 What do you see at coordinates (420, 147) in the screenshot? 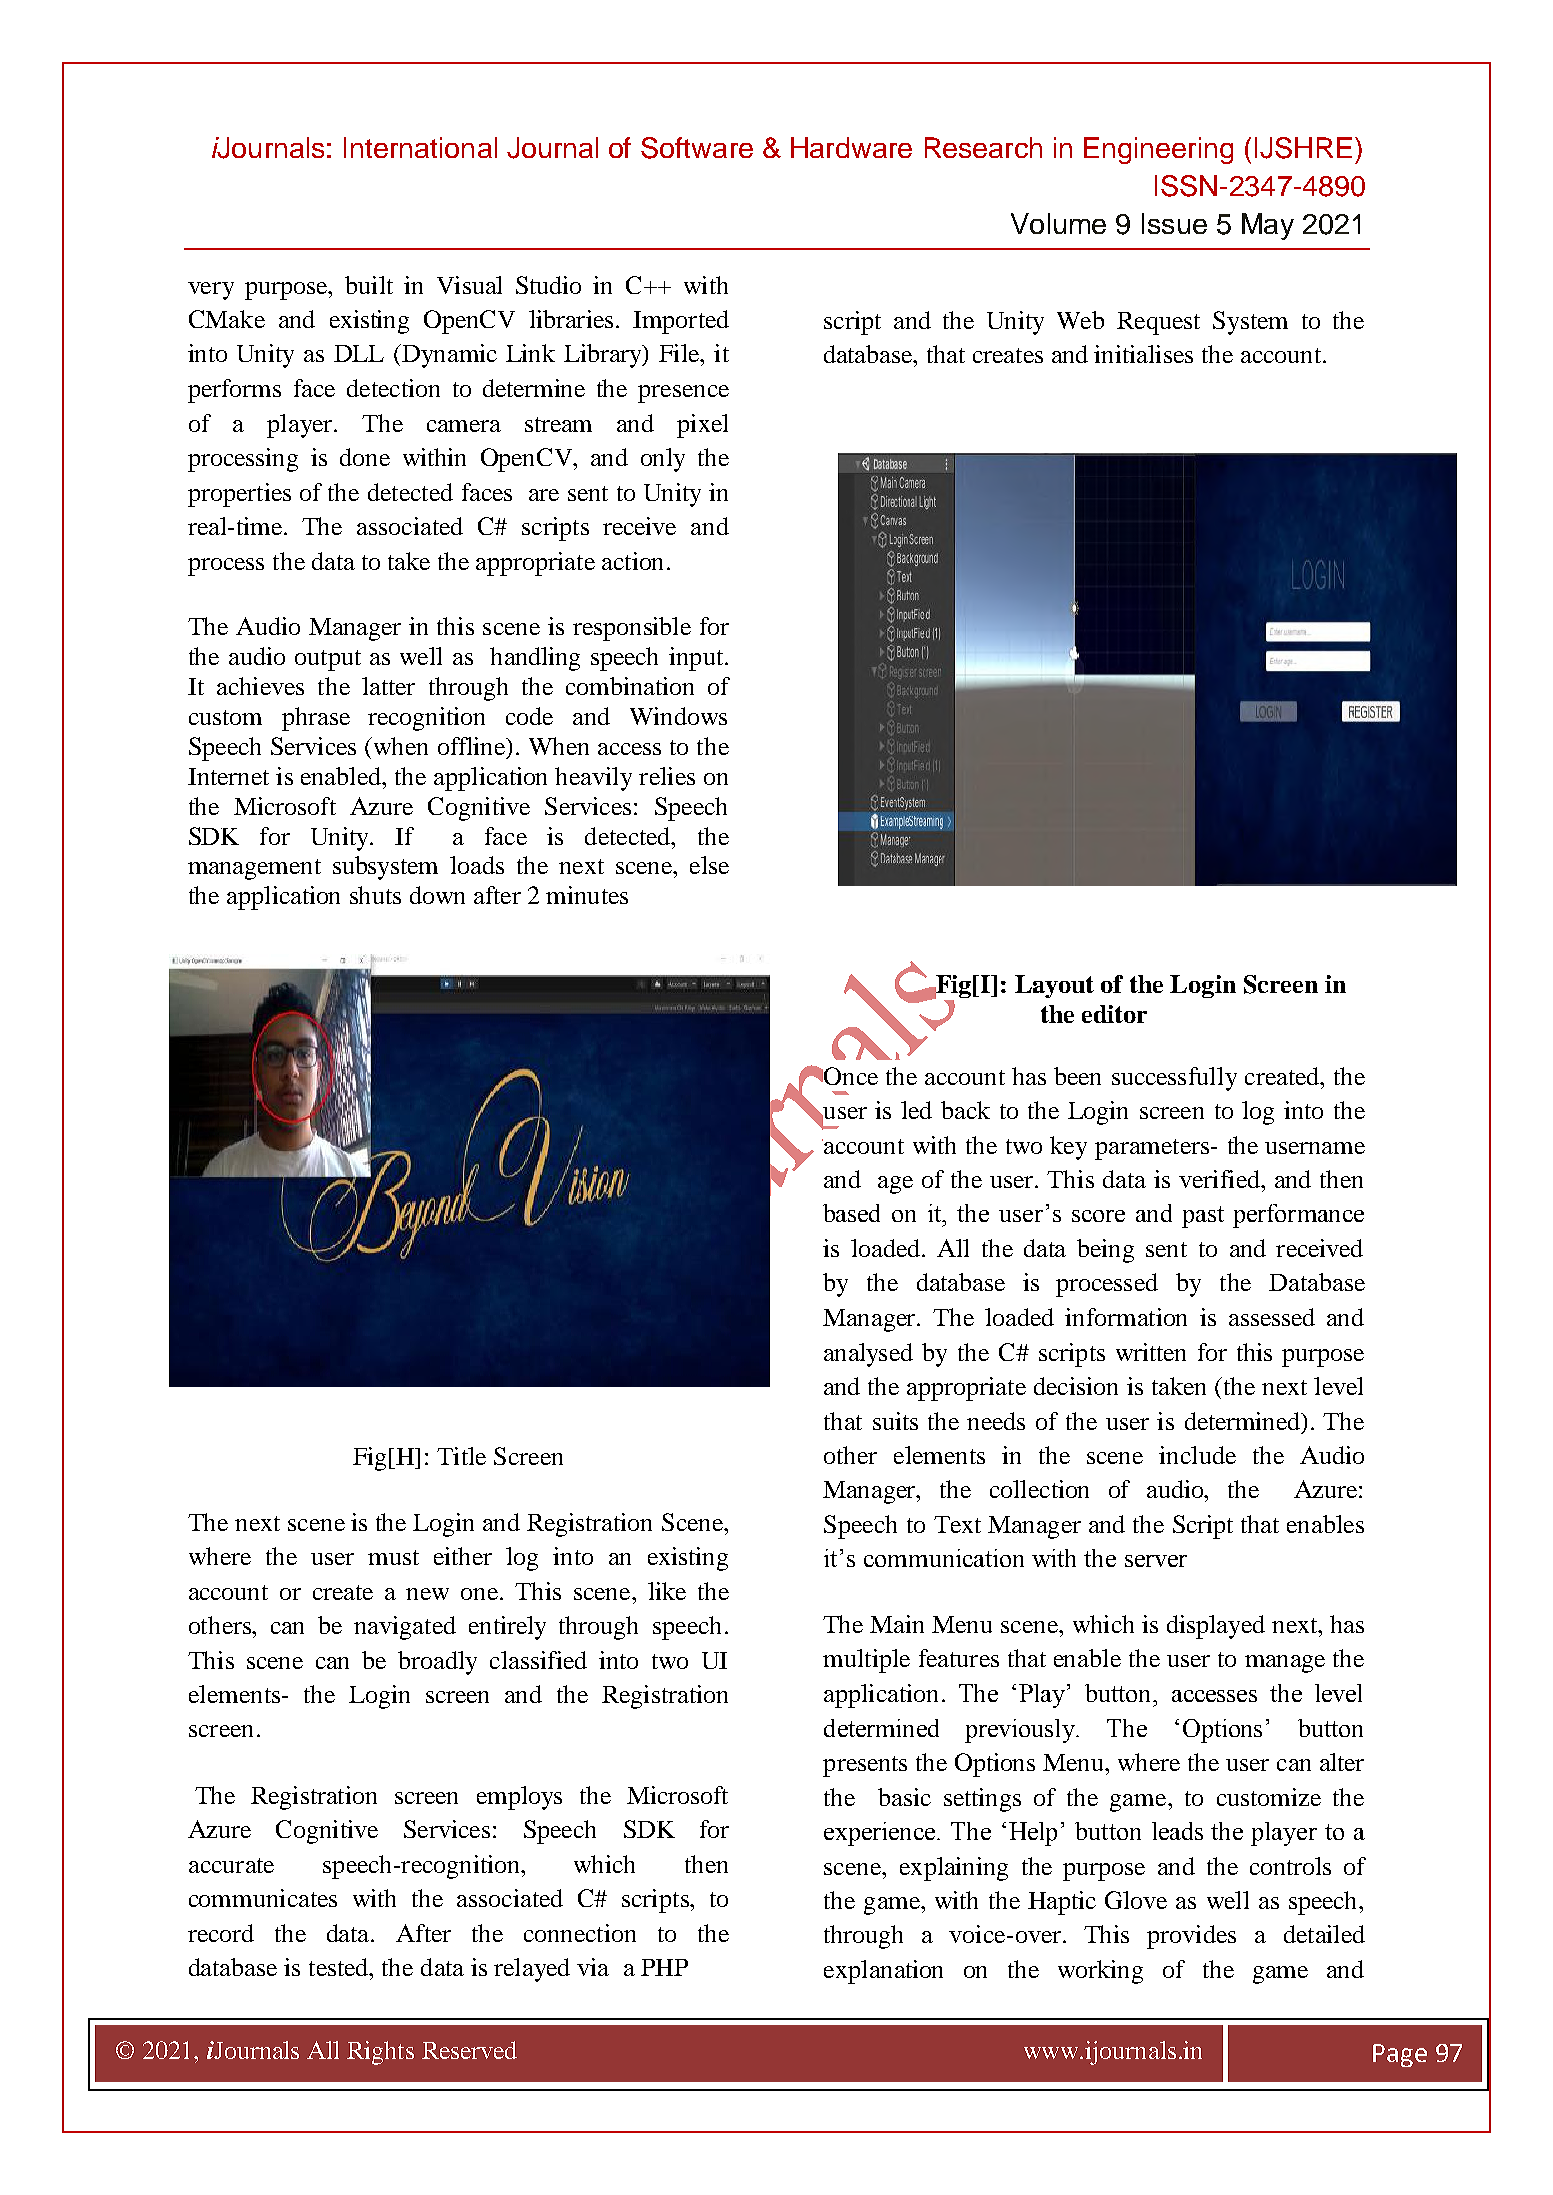
I see `International` at bounding box center [420, 147].
